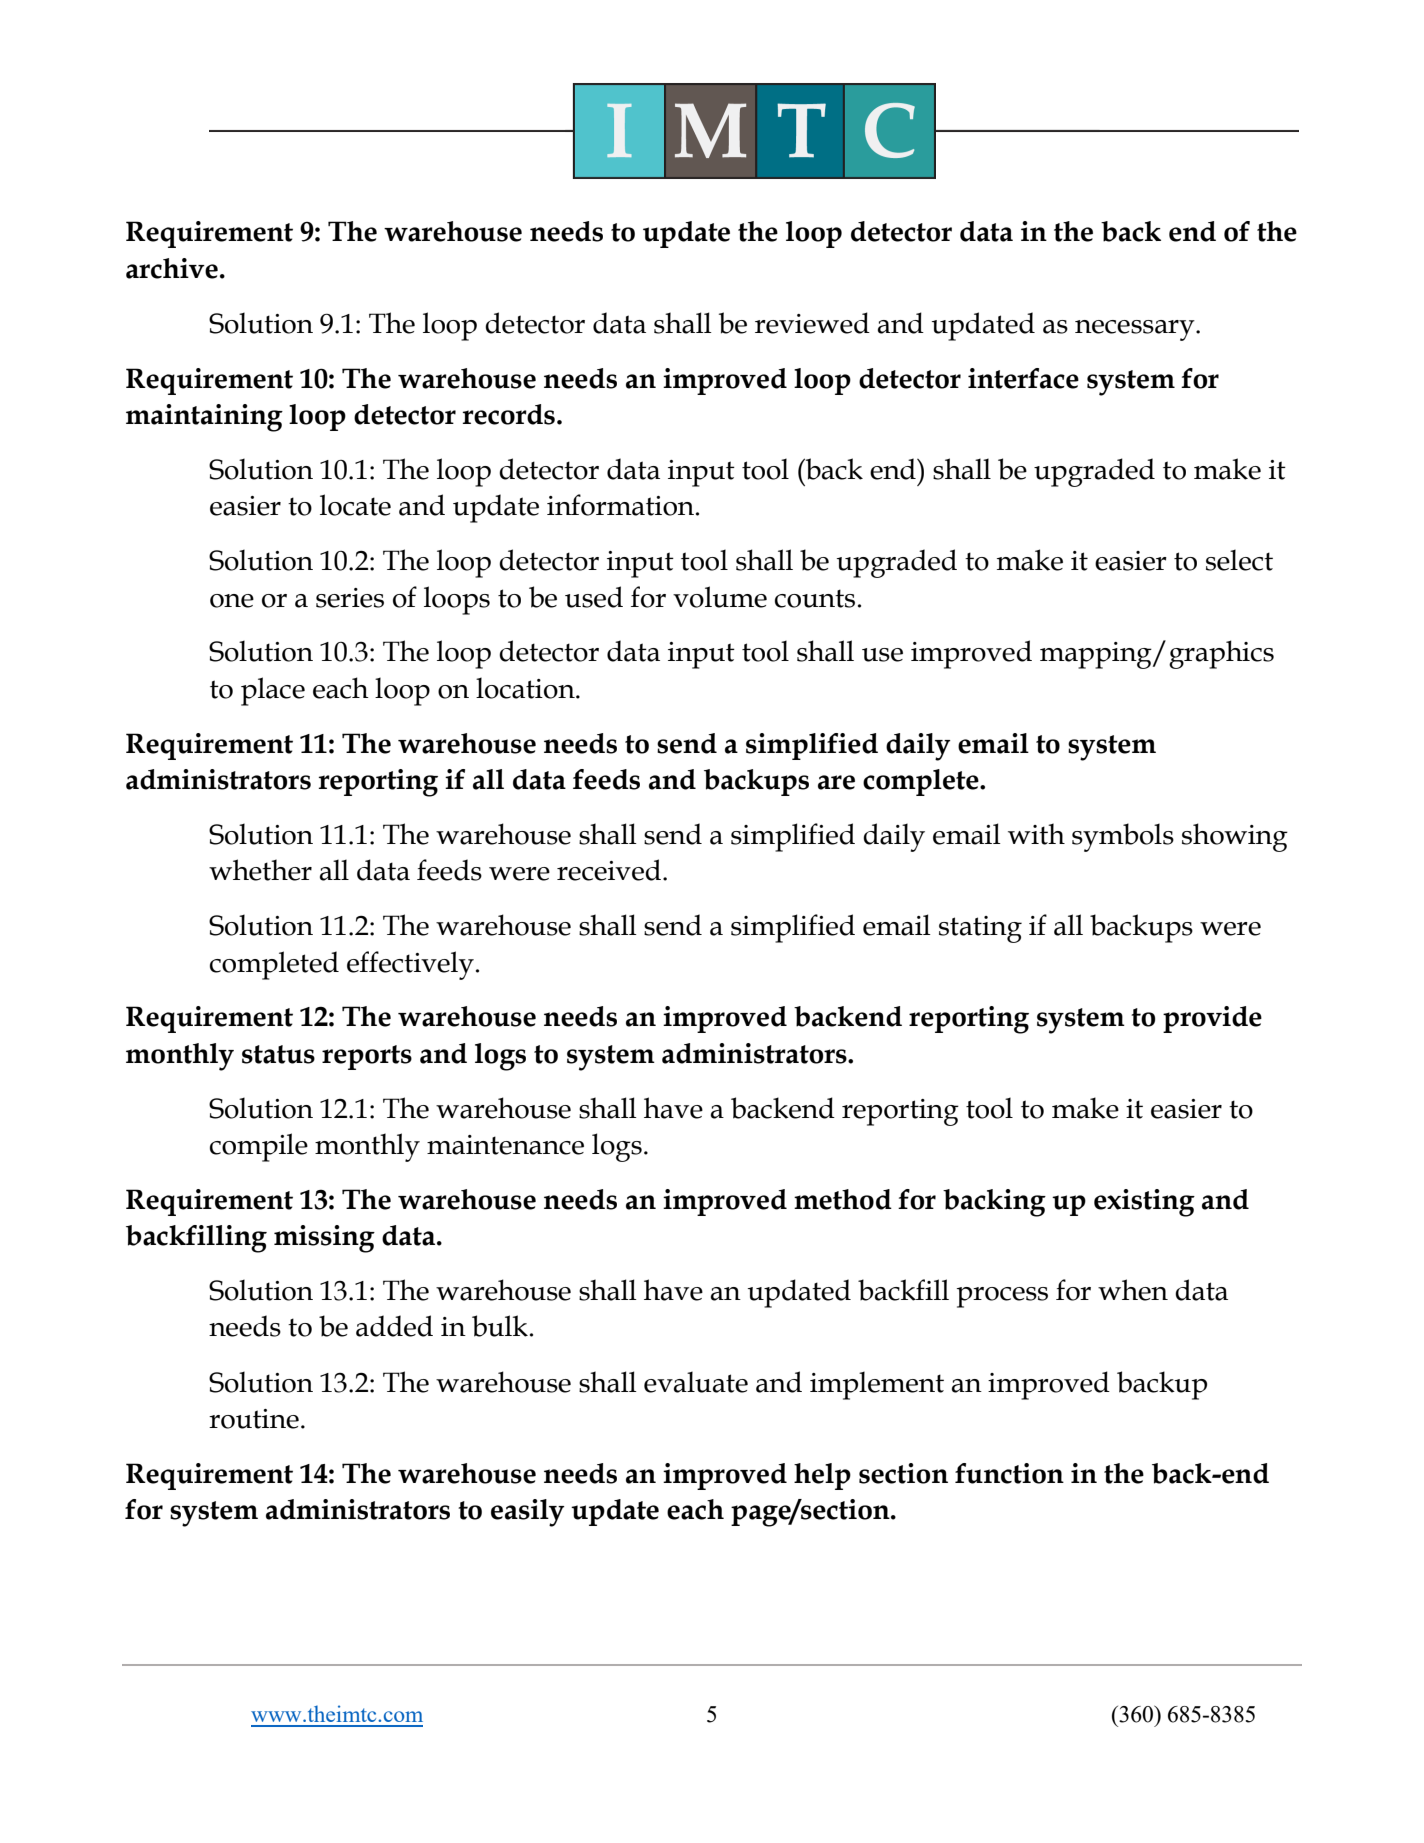 Image resolution: width=1424 pixels, height=1843 pixels. Describe the element at coordinates (843, 1199) in the document. I see `method` at that location.
